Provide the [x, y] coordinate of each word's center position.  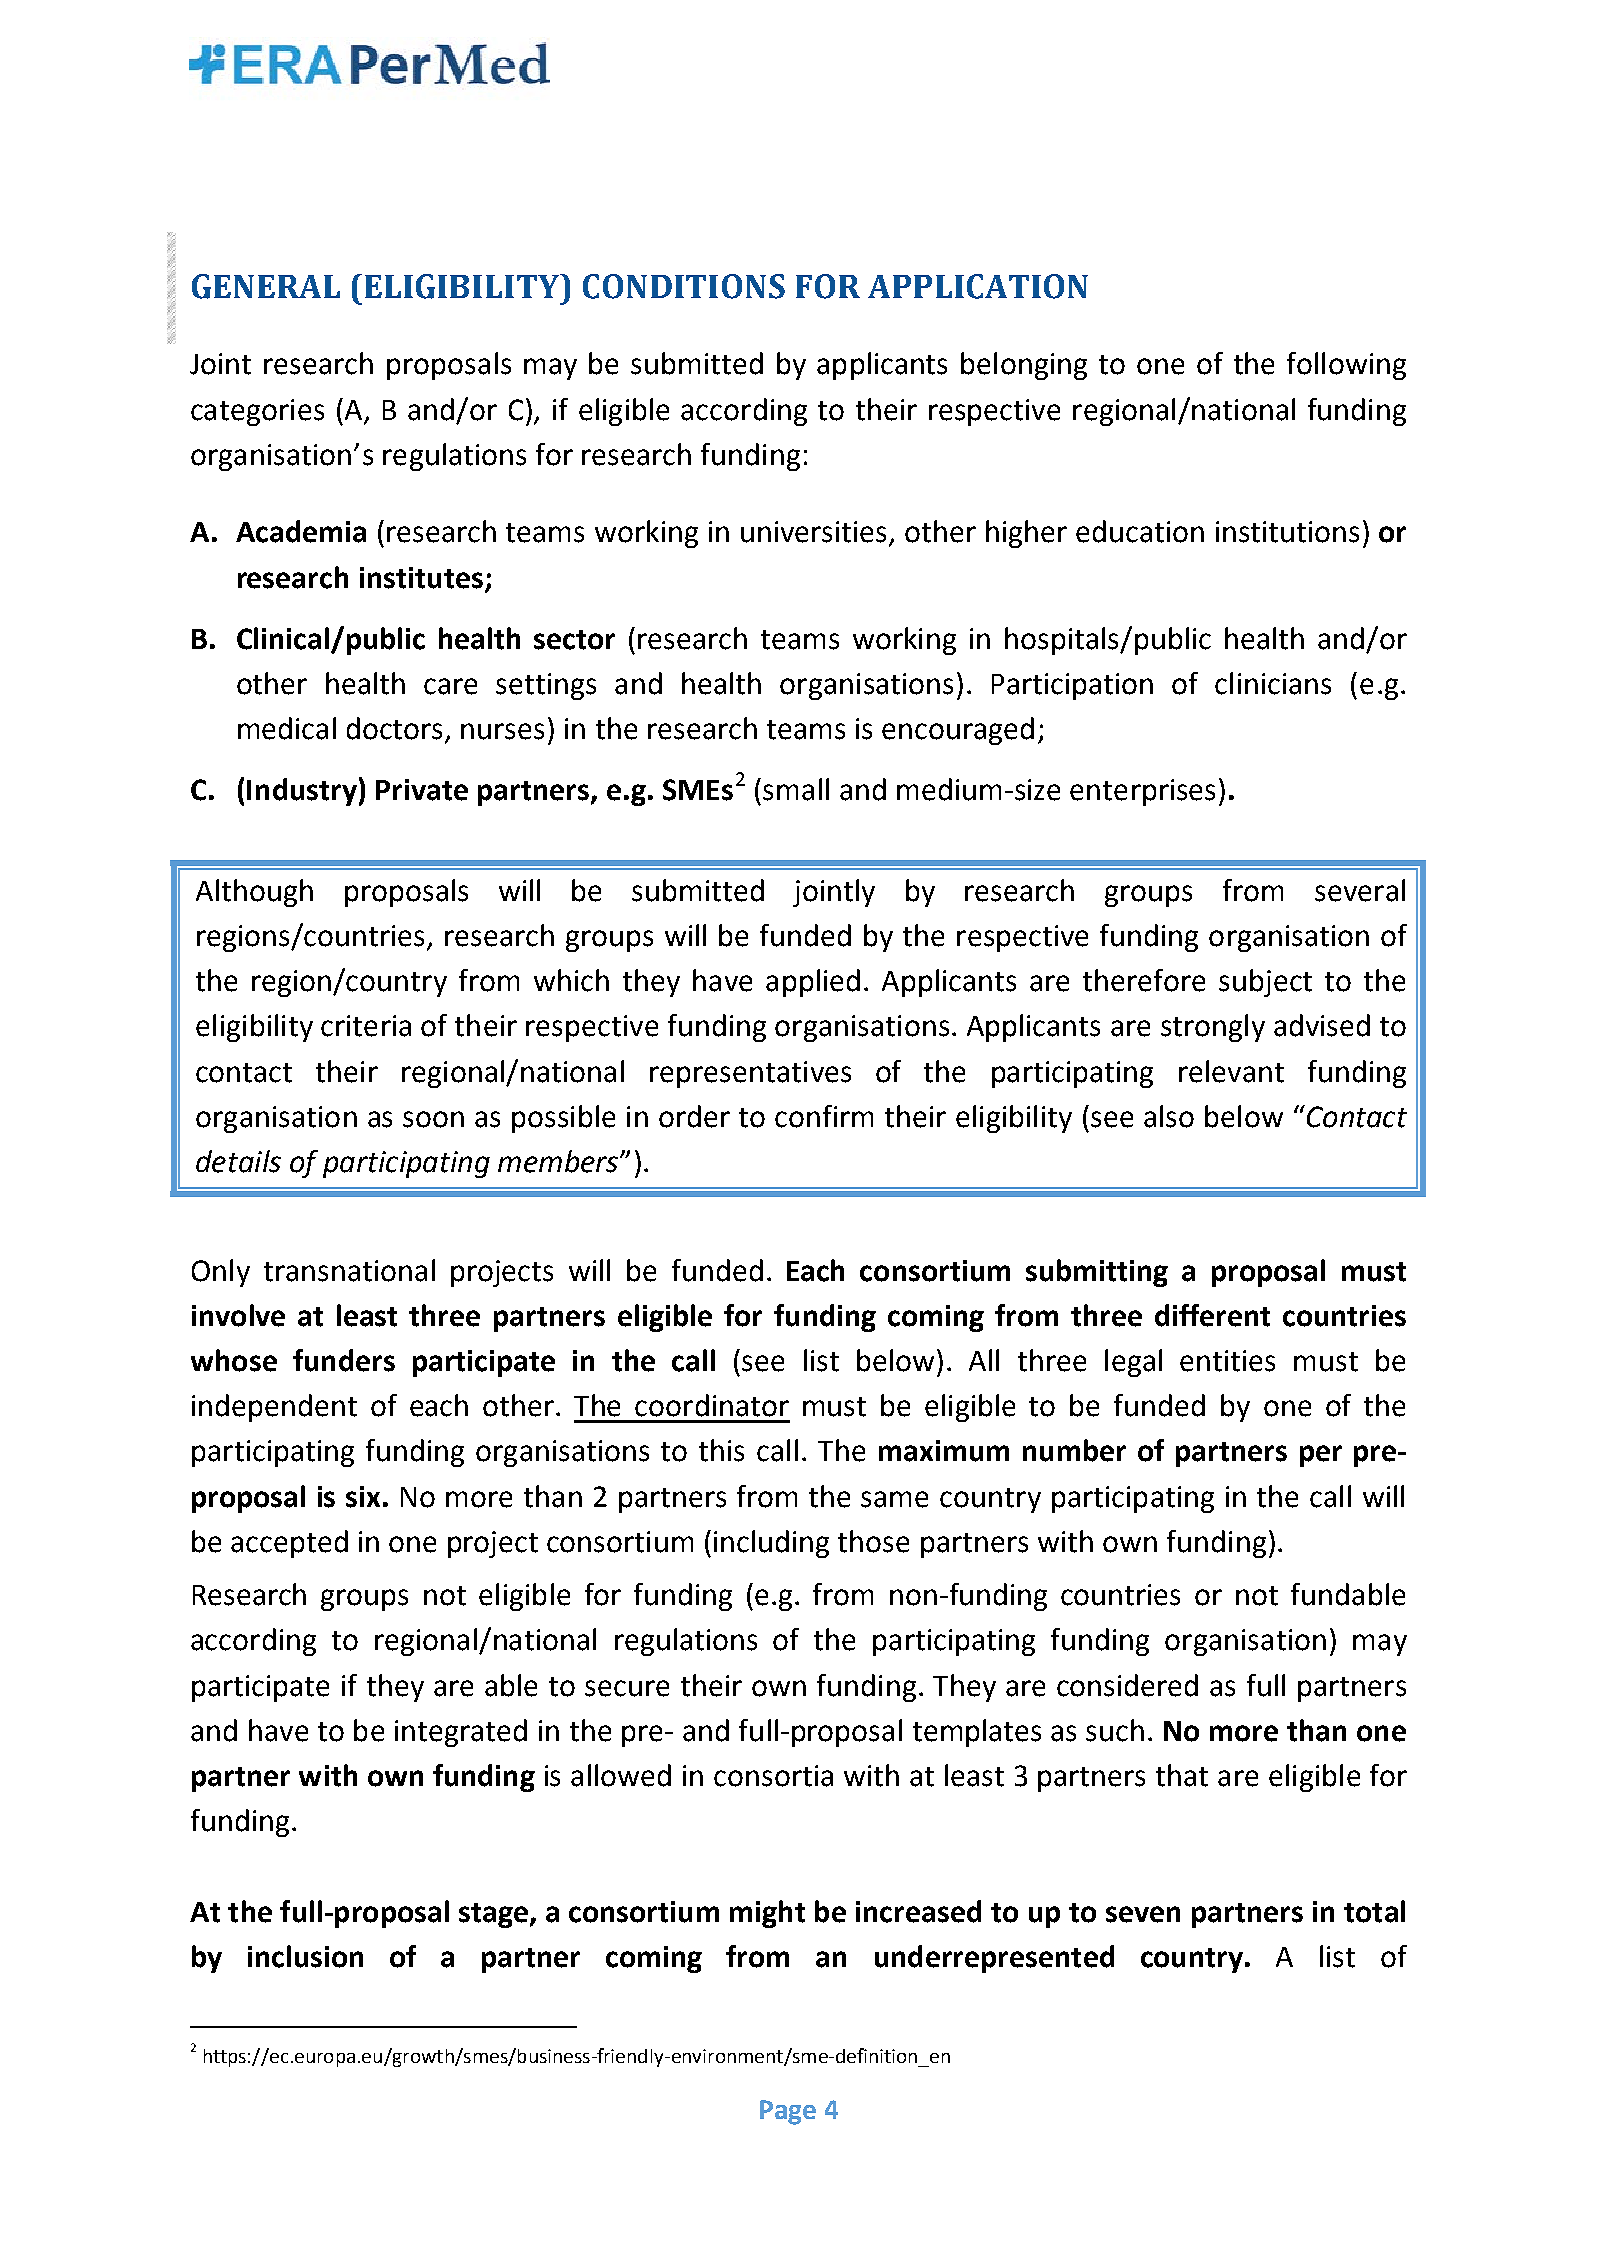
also [1169, 1116]
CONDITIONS [684, 286]
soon [433, 1119]
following [1346, 366]
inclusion [305, 1956]
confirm [824, 1116]
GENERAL [266, 286]
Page [788, 2112]
